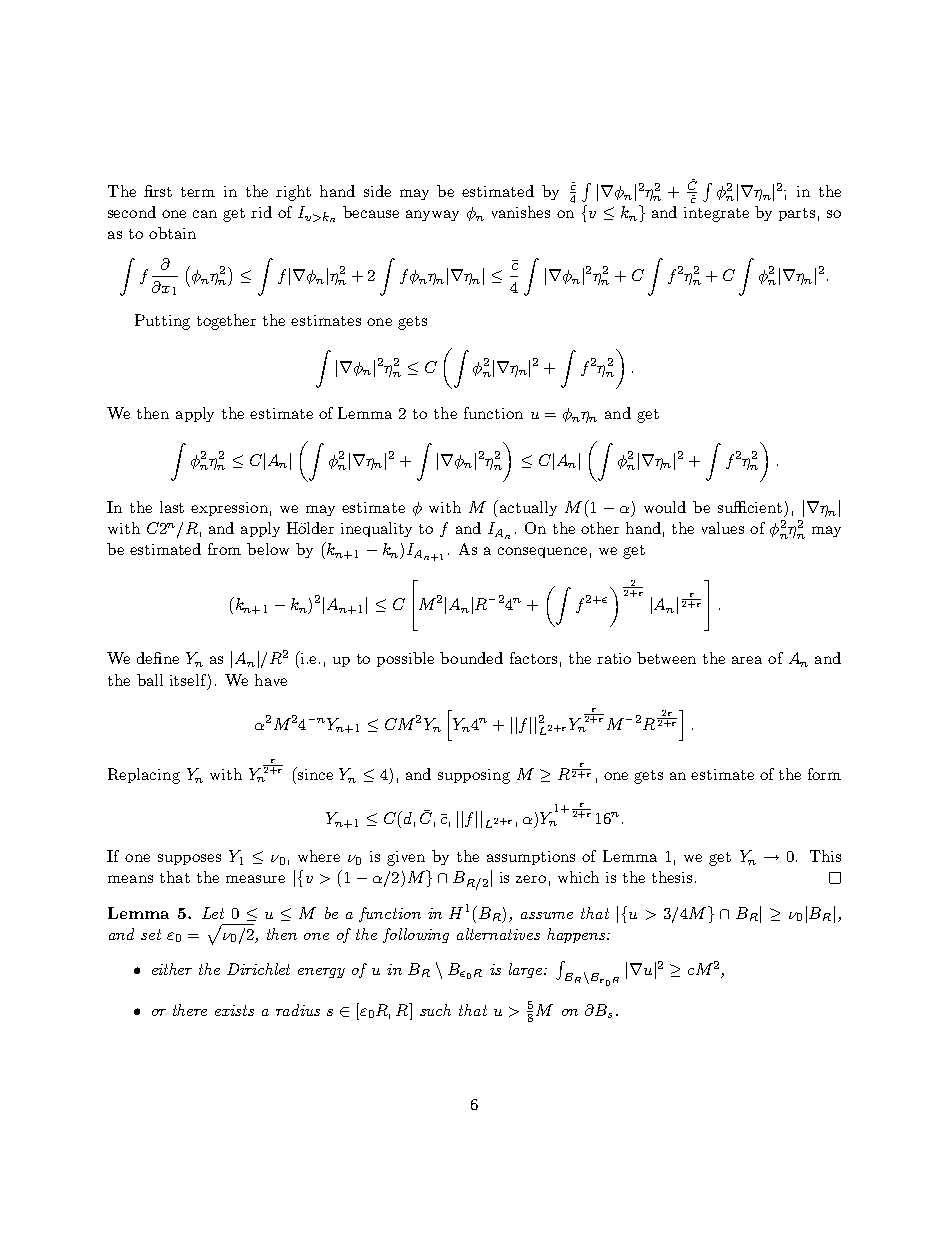  Describe the element at coordinates (234, 1010) in the page. I see `exists` at that location.
